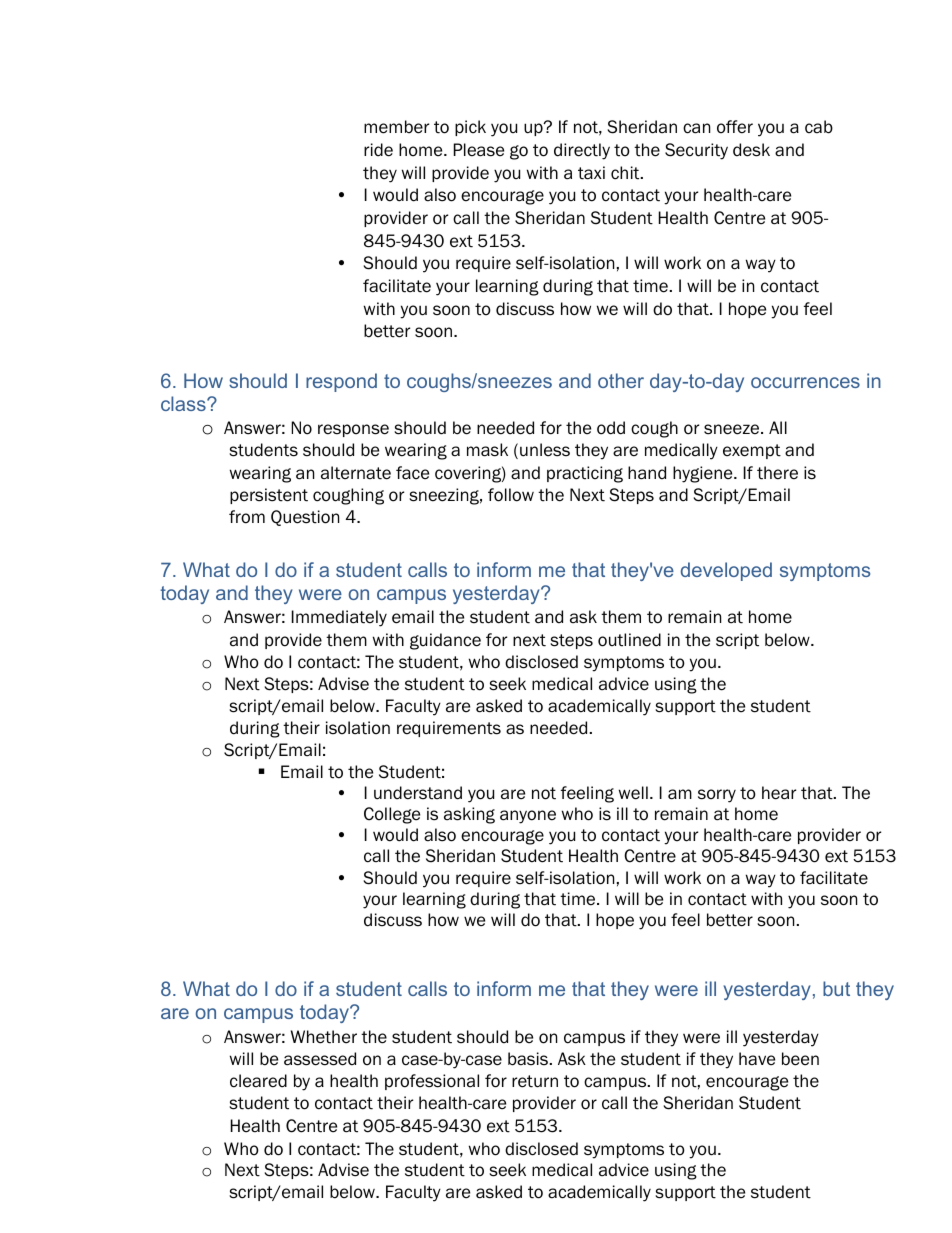  Describe the element at coordinates (726, 571) in the page. I see `developed` at that location.
